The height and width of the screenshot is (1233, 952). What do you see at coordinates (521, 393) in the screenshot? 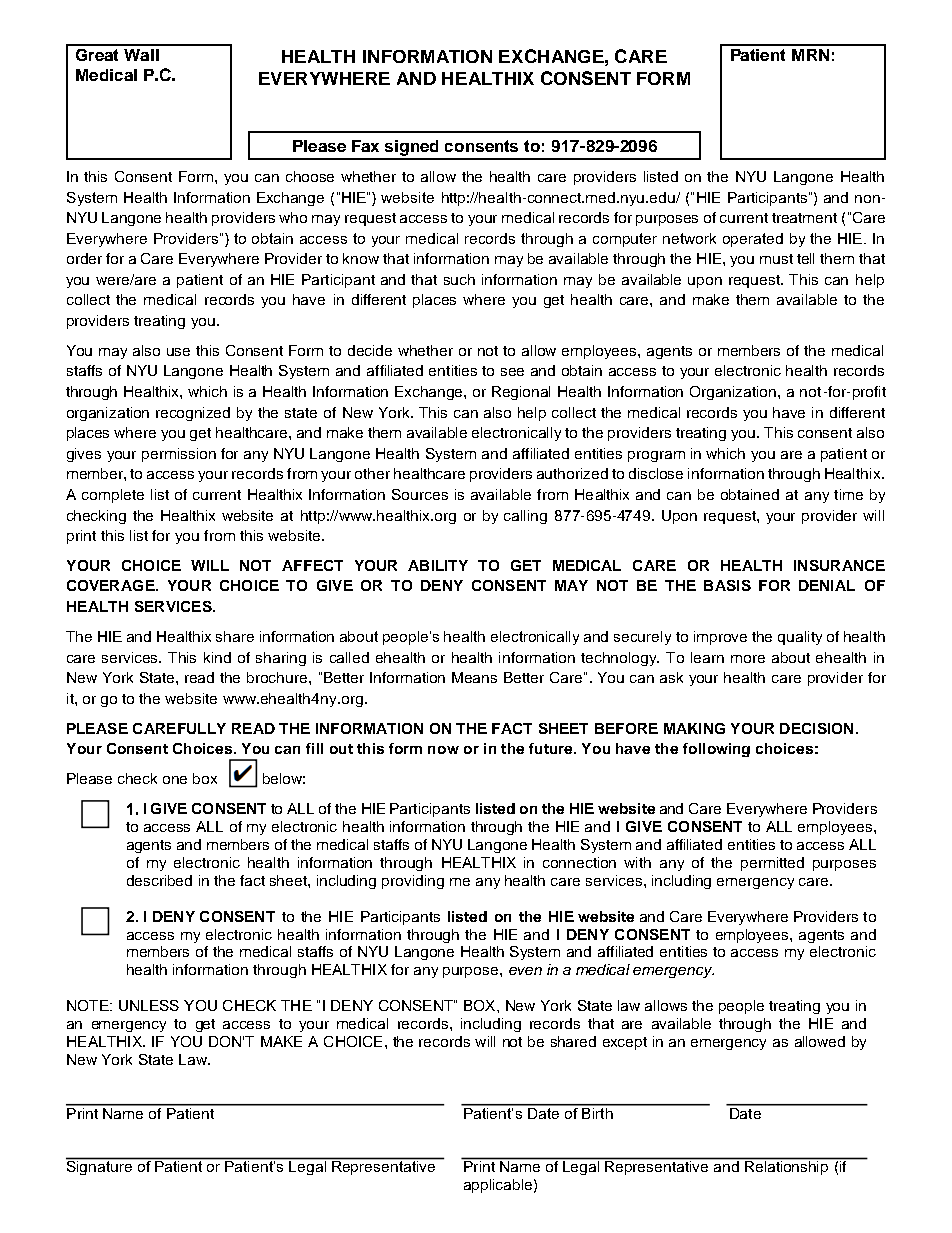
I see `Regional` at bounding box center [521, 393].
